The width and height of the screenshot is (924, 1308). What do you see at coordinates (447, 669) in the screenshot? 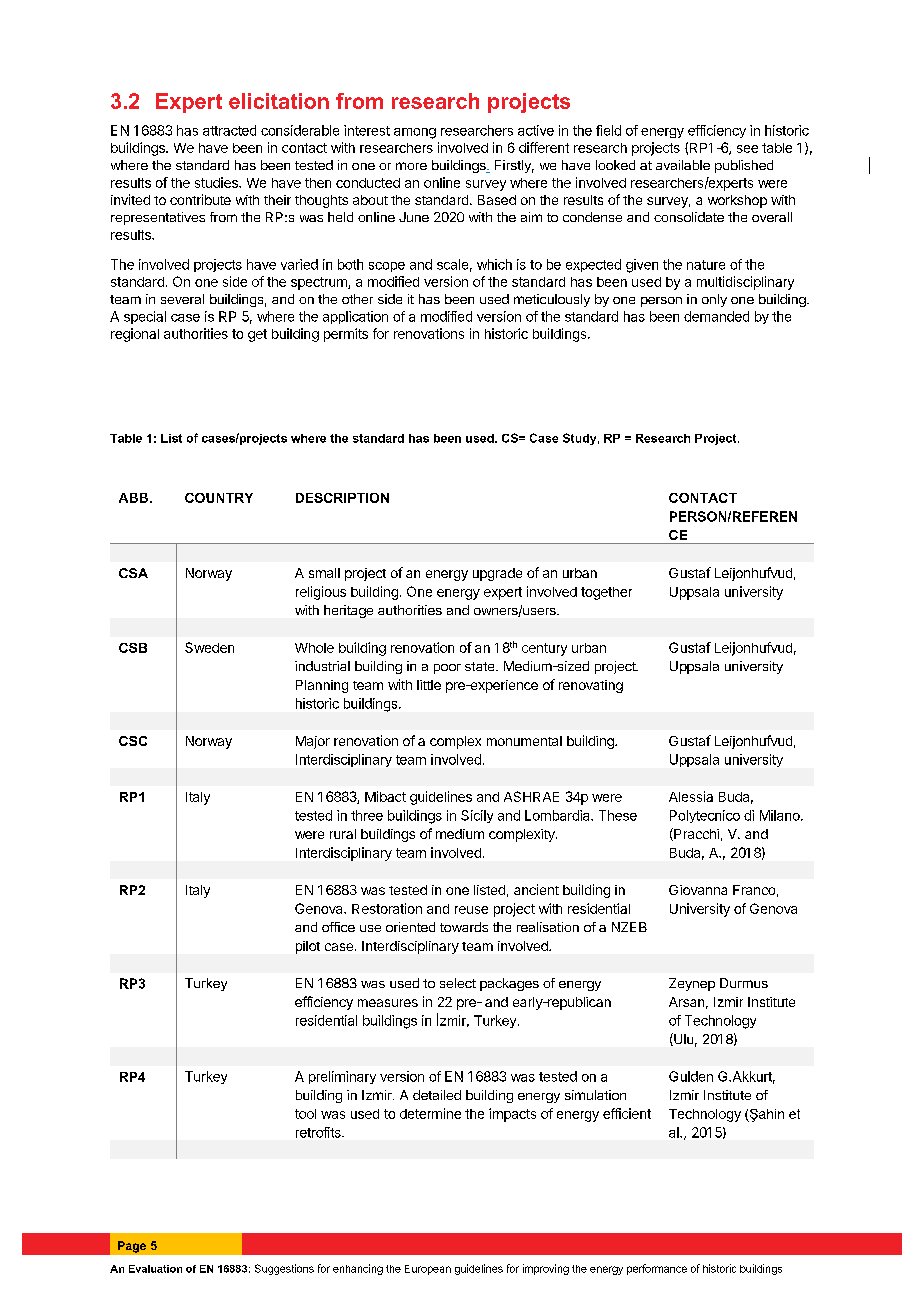
I see `poor` at bounding box center [447, 669].
